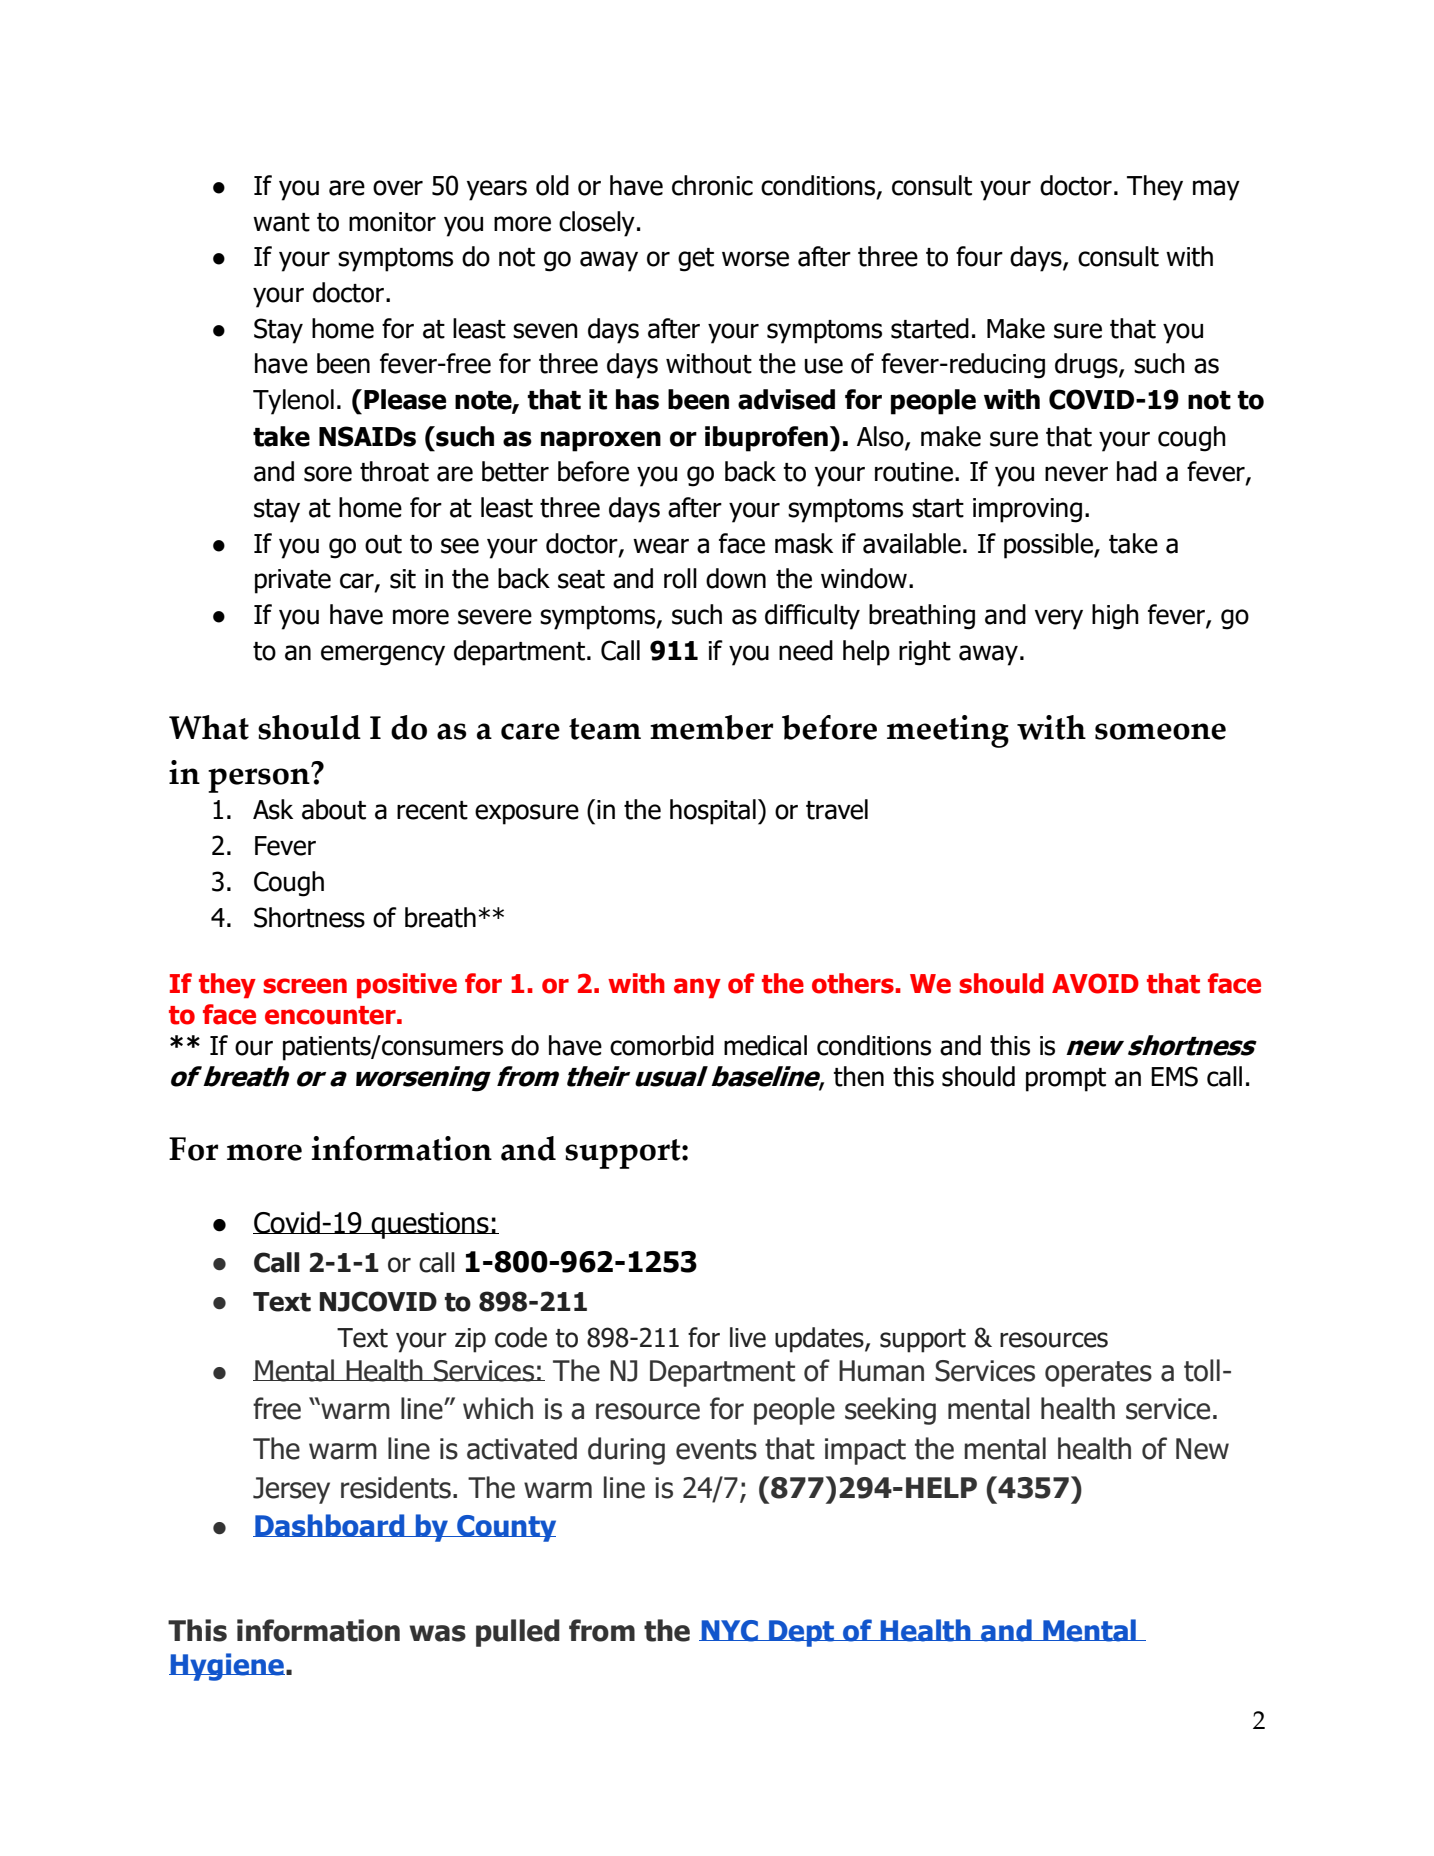  What do you see at coordinates (430, 1225) in the document?
I see `questions` at bounding box center [430, 1225].
